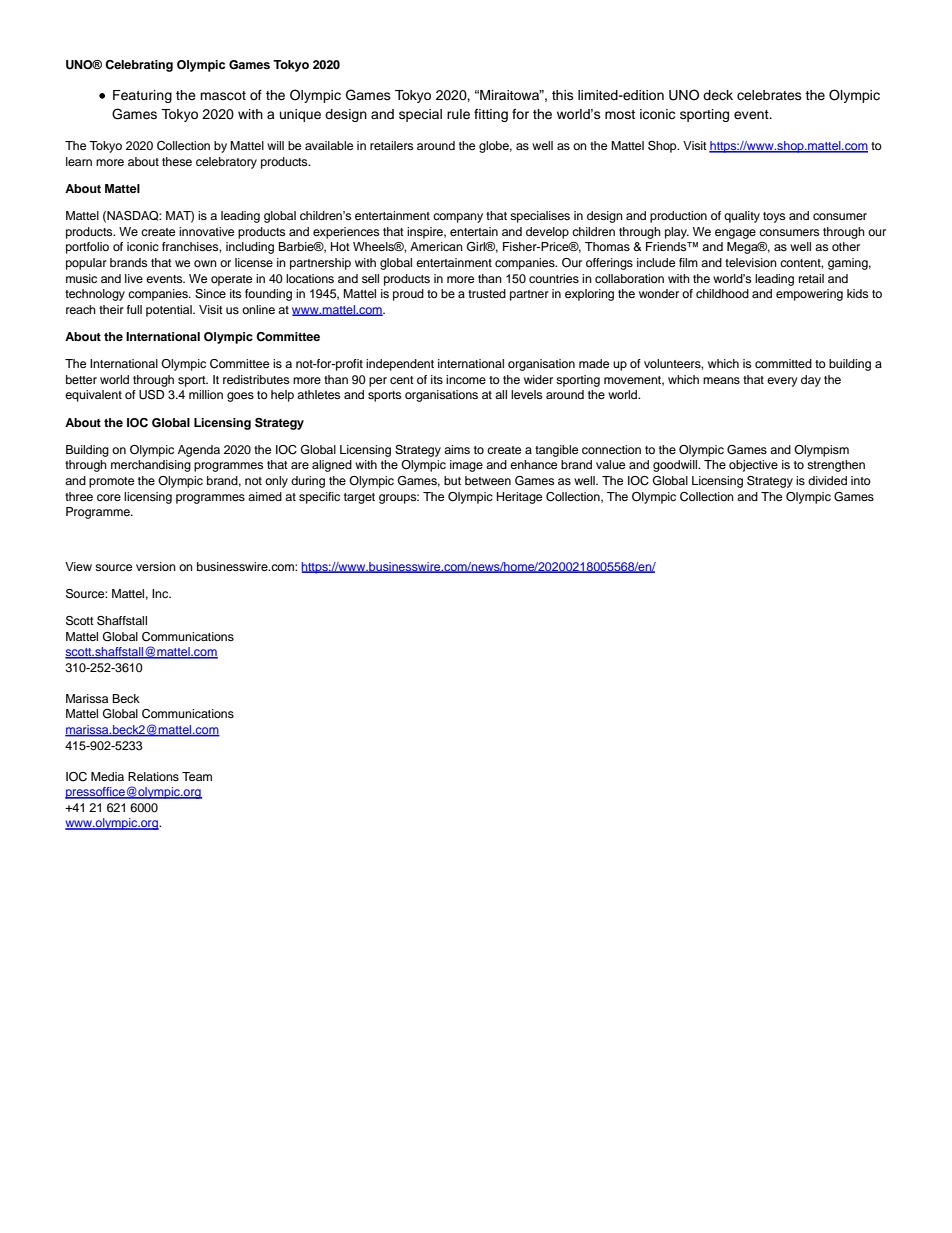  Describe the element at coordinates (782, 382) in the image. I see `every` at that location.
